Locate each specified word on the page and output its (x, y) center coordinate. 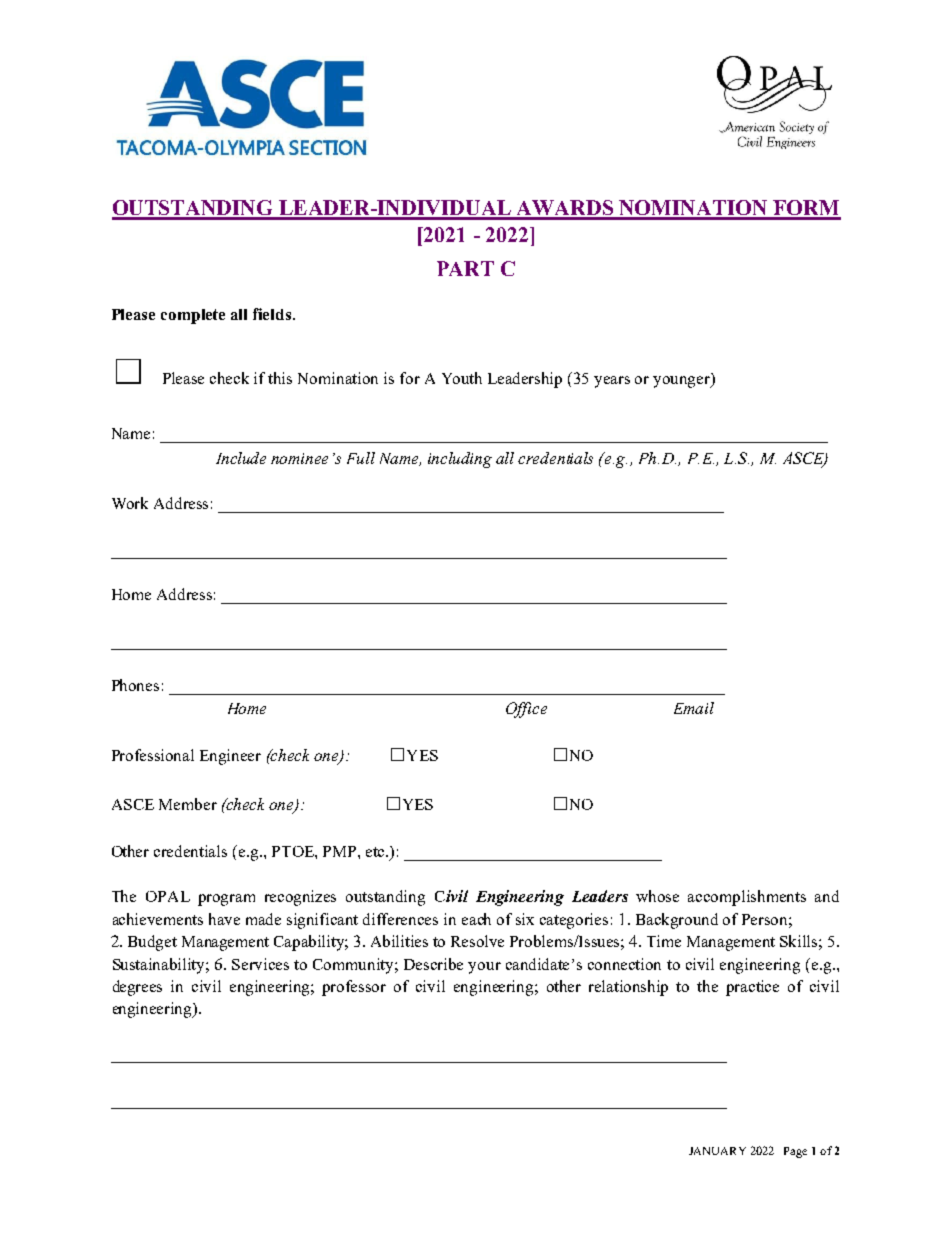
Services (260, 964)
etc (377, 852)
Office (526, 710)
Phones (135, 685)
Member (188, 804)
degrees (137, 988)
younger (683, 381)
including (460, 460)
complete (193, 316)
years (612, 382)
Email (694, 708)
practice (752, 988)
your (484, 968)
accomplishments (747, 898)
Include (241, 458)
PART (465, 268)
